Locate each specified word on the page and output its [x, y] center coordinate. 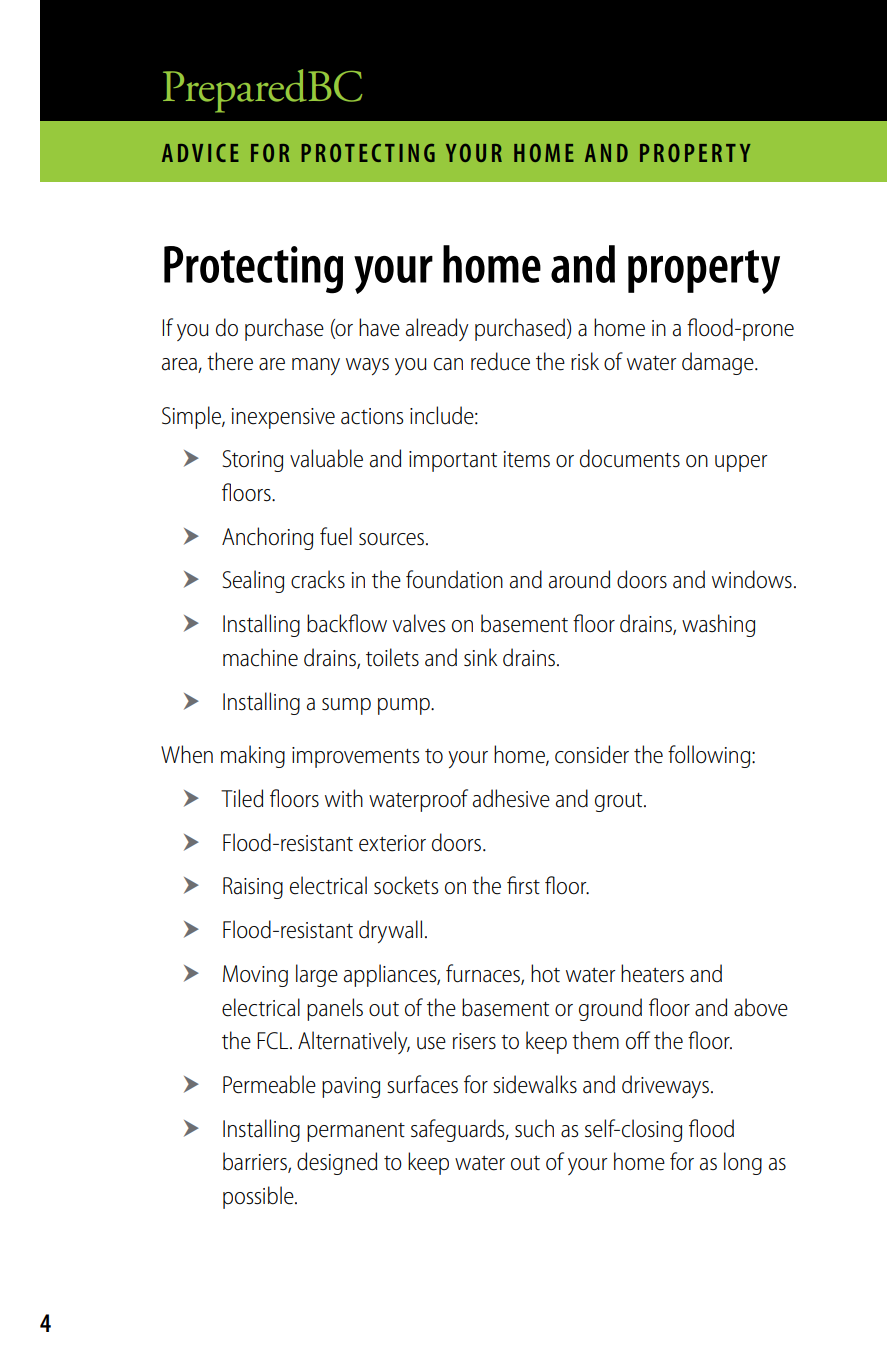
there [230, 361]
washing [718, 625]
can [448, 364]
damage [719, 363]
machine [260, 657]
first [523, 885]
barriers [256, 1162]
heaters [652, 973]
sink [480, 657]
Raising [253, 888]
